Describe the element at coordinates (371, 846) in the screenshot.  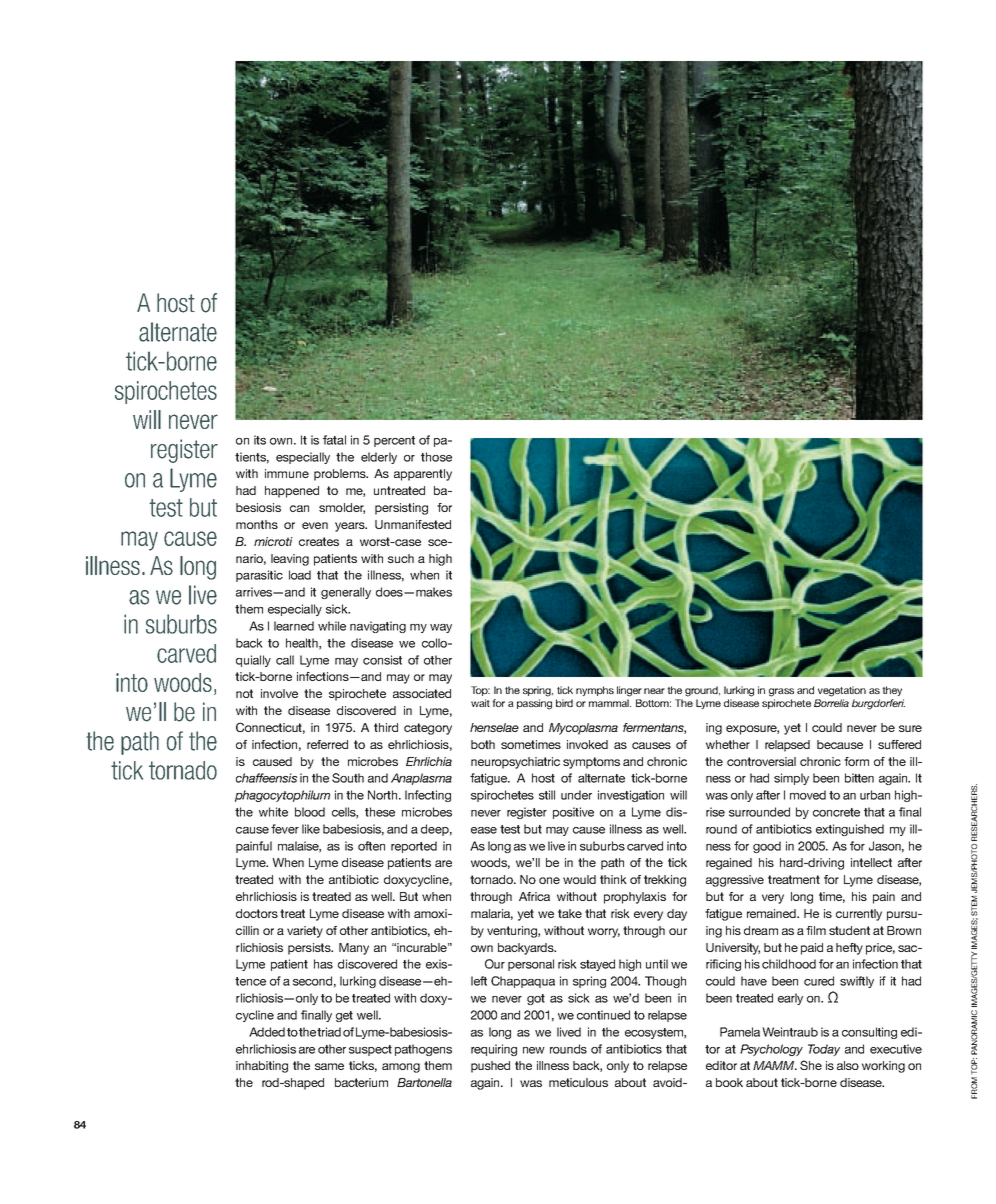
I see `often` at that location.
